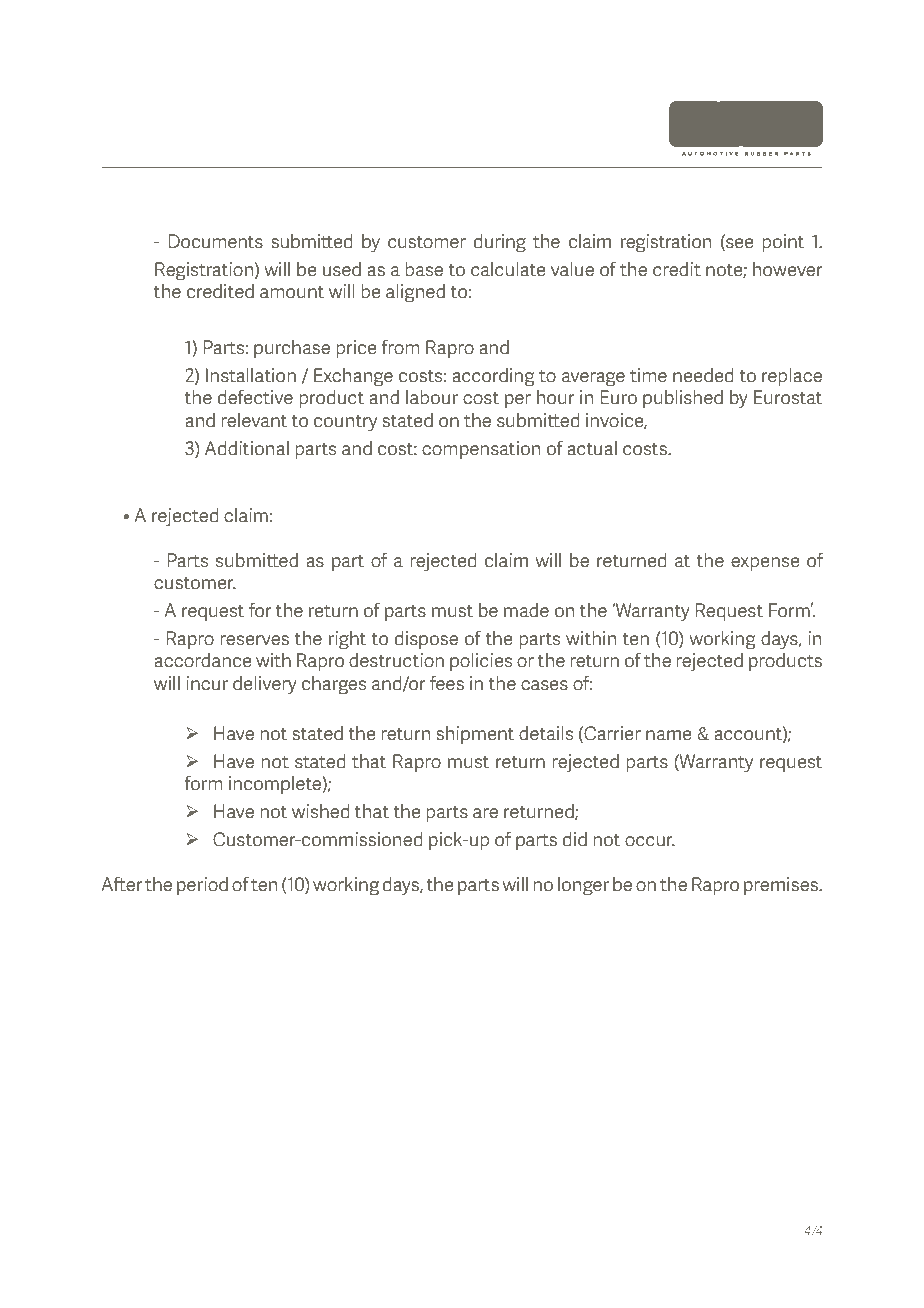 This image has height=1308, width=924. I want to click on base, so click(424, 269).
